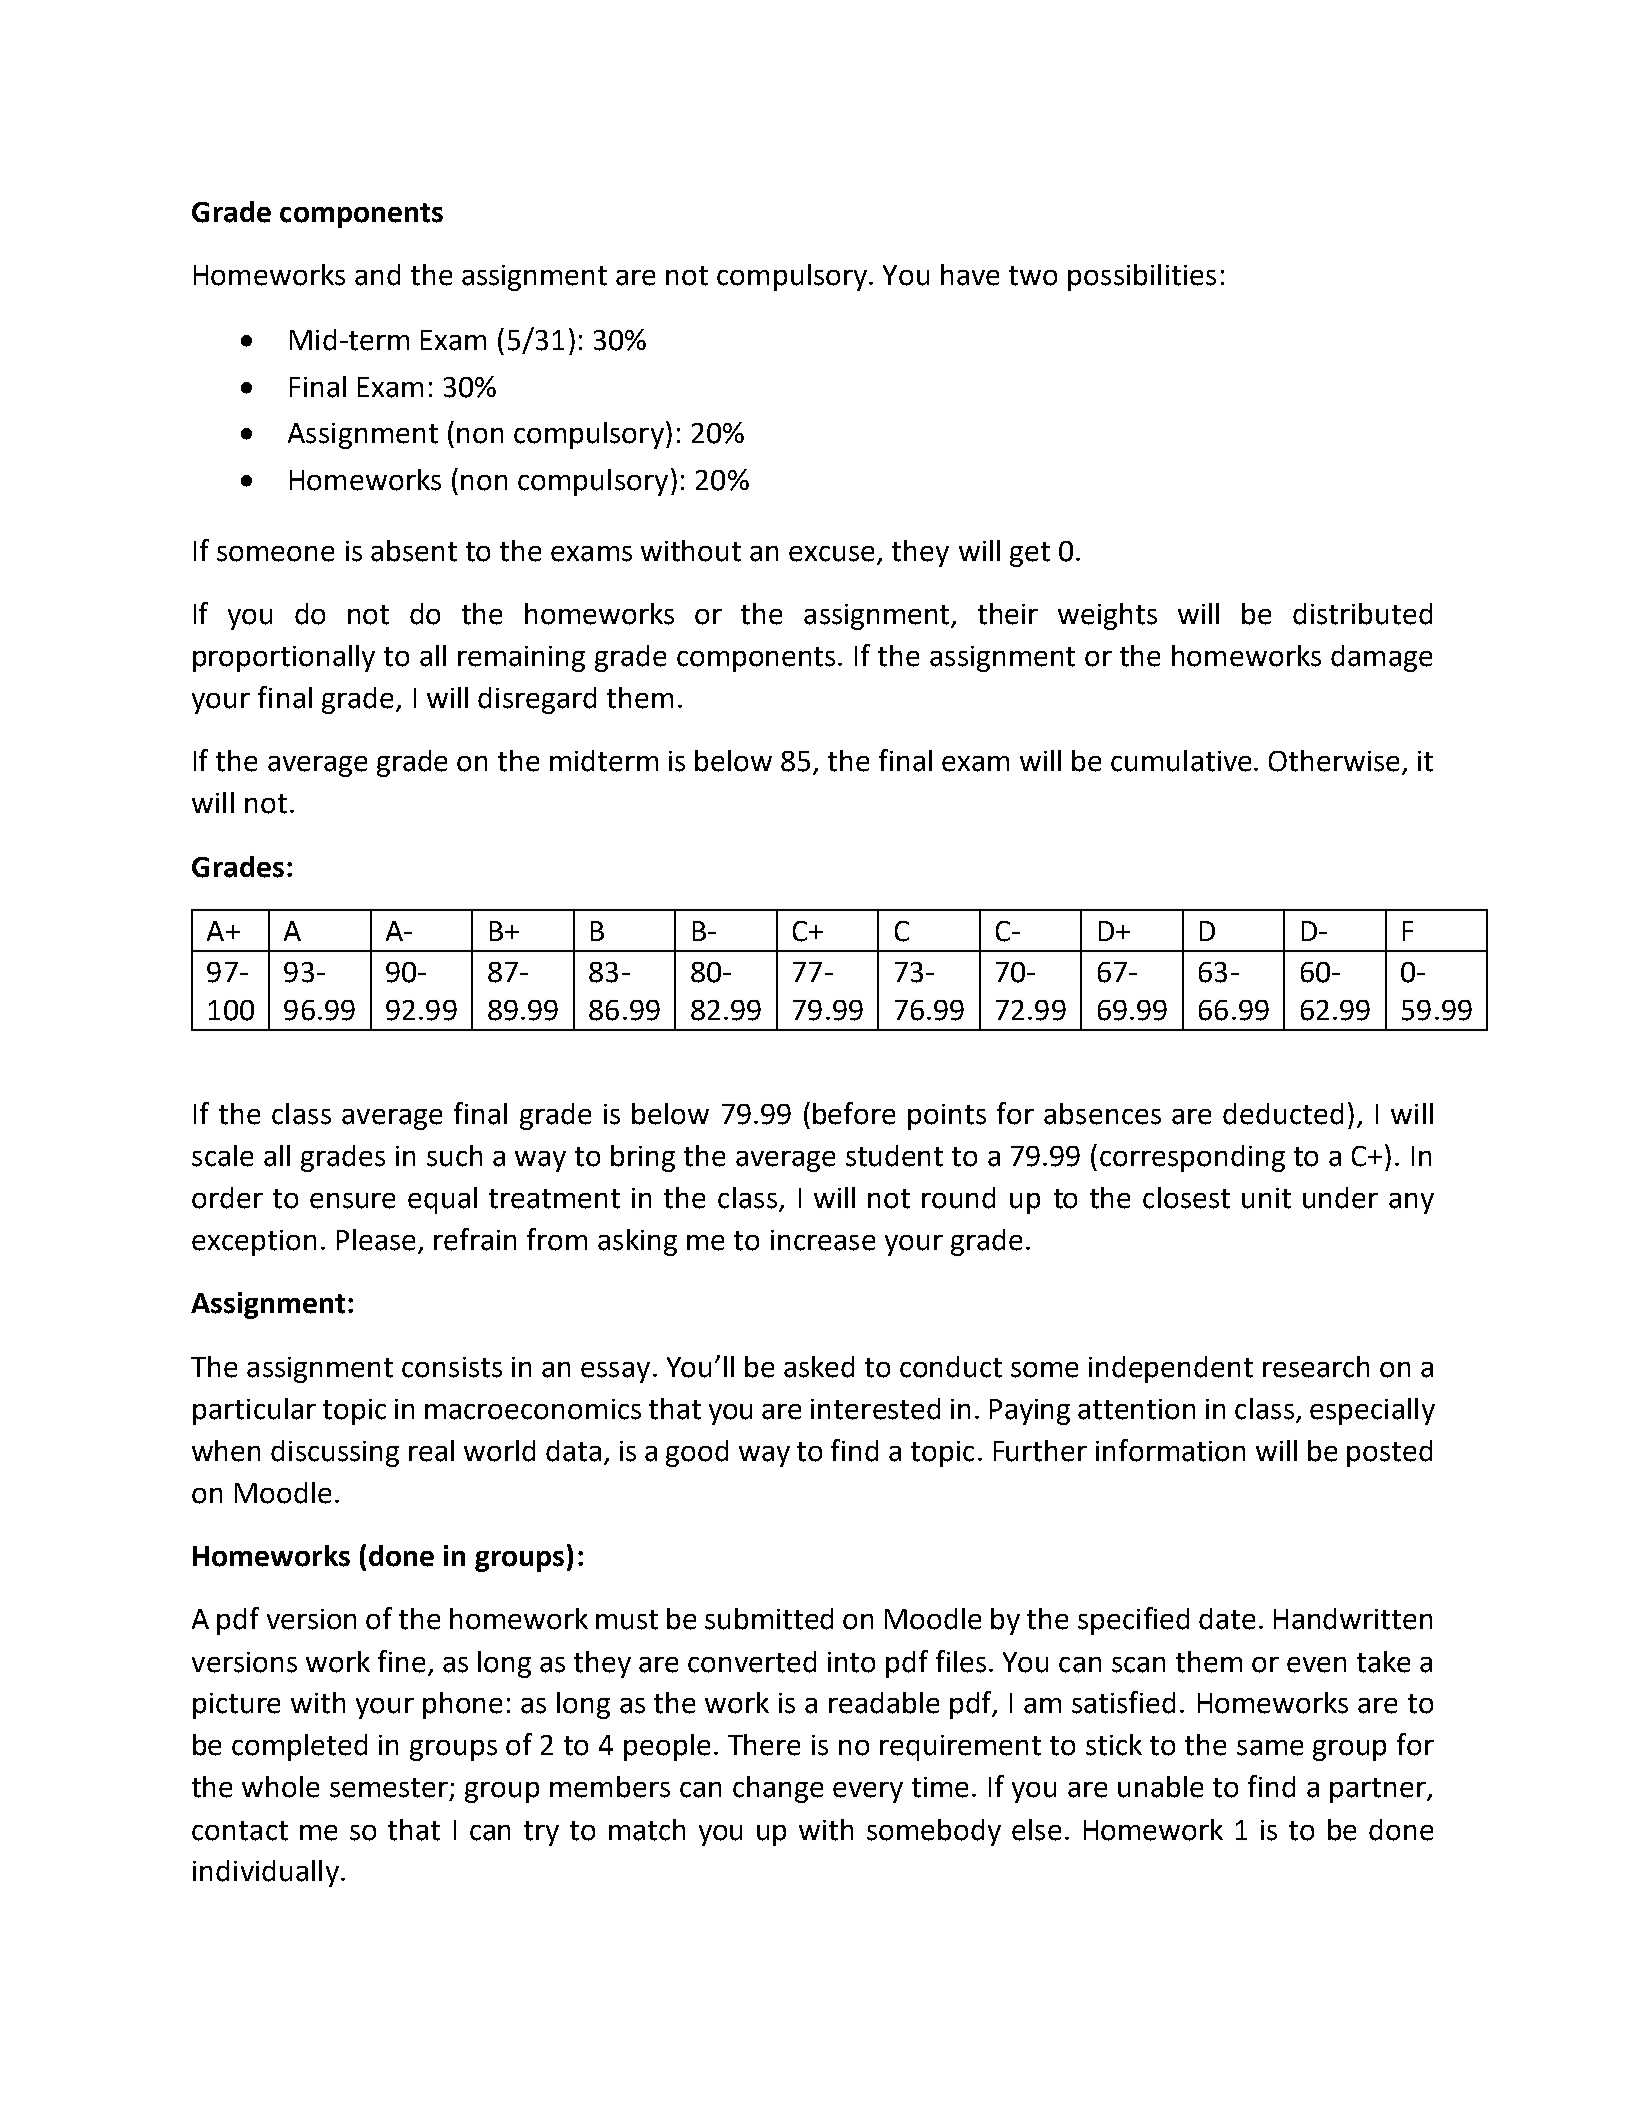 This screenshot has height=2105, width=1626. Describe the element at coordinates (1142, 277) in the screenshot. I see `possibilities` at that location.
